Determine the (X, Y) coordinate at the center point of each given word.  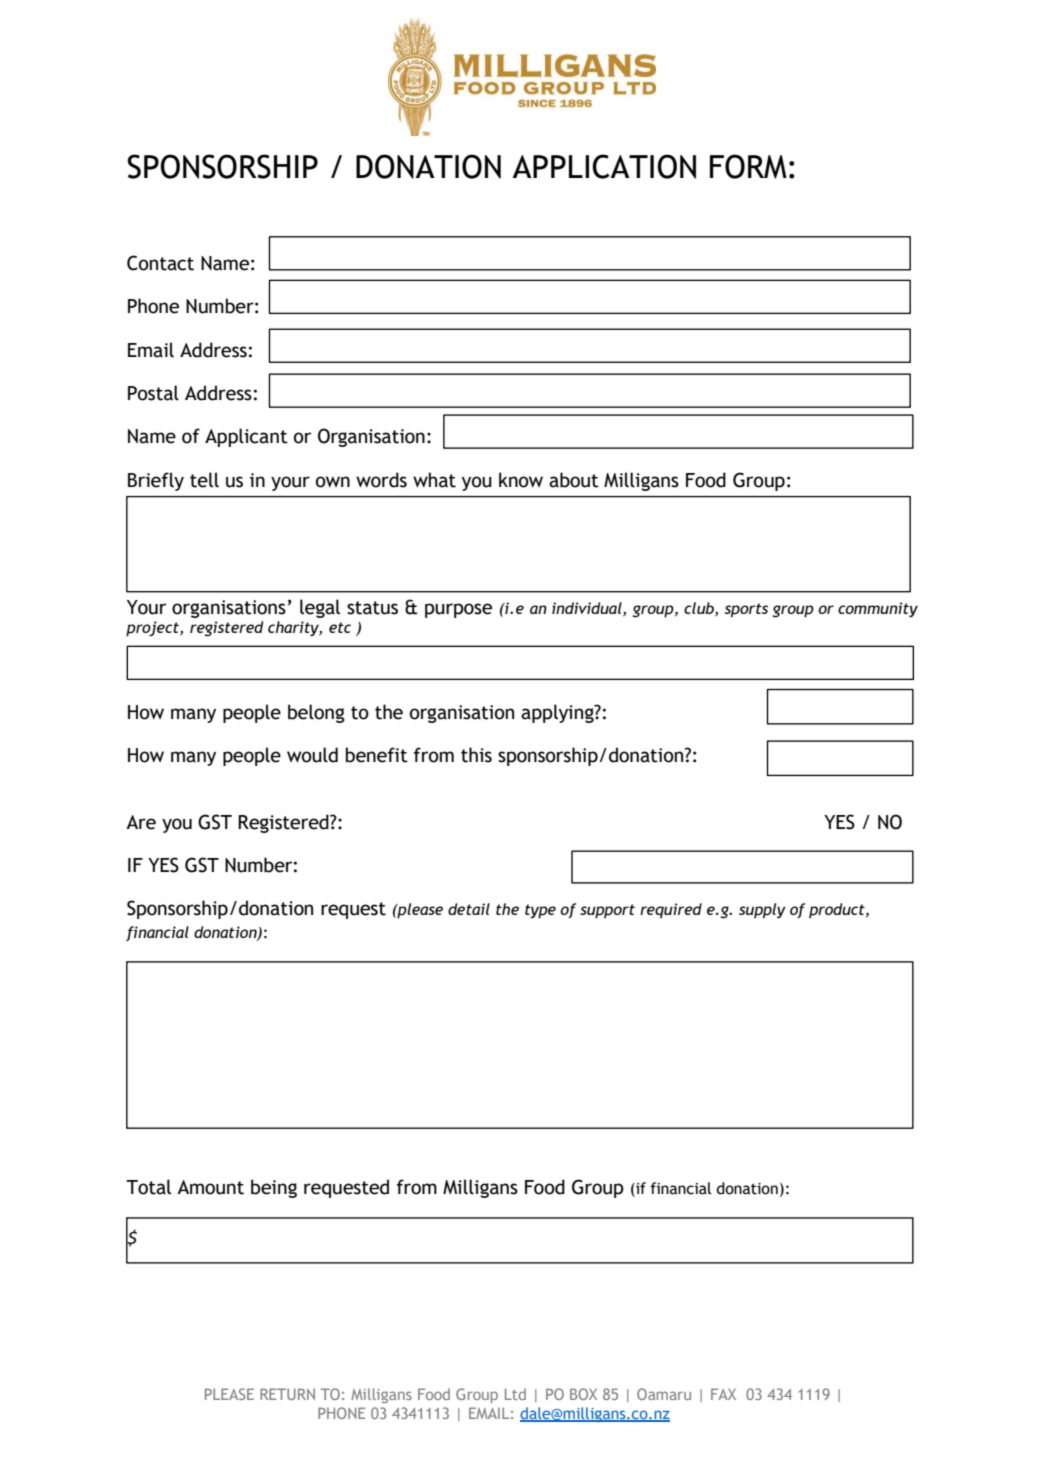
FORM (748, 166)
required (671, 910)
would (312, 755)
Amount (210, 1187)
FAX (723, 1394)
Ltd (515, 1394)
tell (204, 480)
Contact (160, 263)
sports (746, 610)
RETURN (287, 1394)
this (476, 755)
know (521, 480)
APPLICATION (604, 166)
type (540, 911)
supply (762, 911)
